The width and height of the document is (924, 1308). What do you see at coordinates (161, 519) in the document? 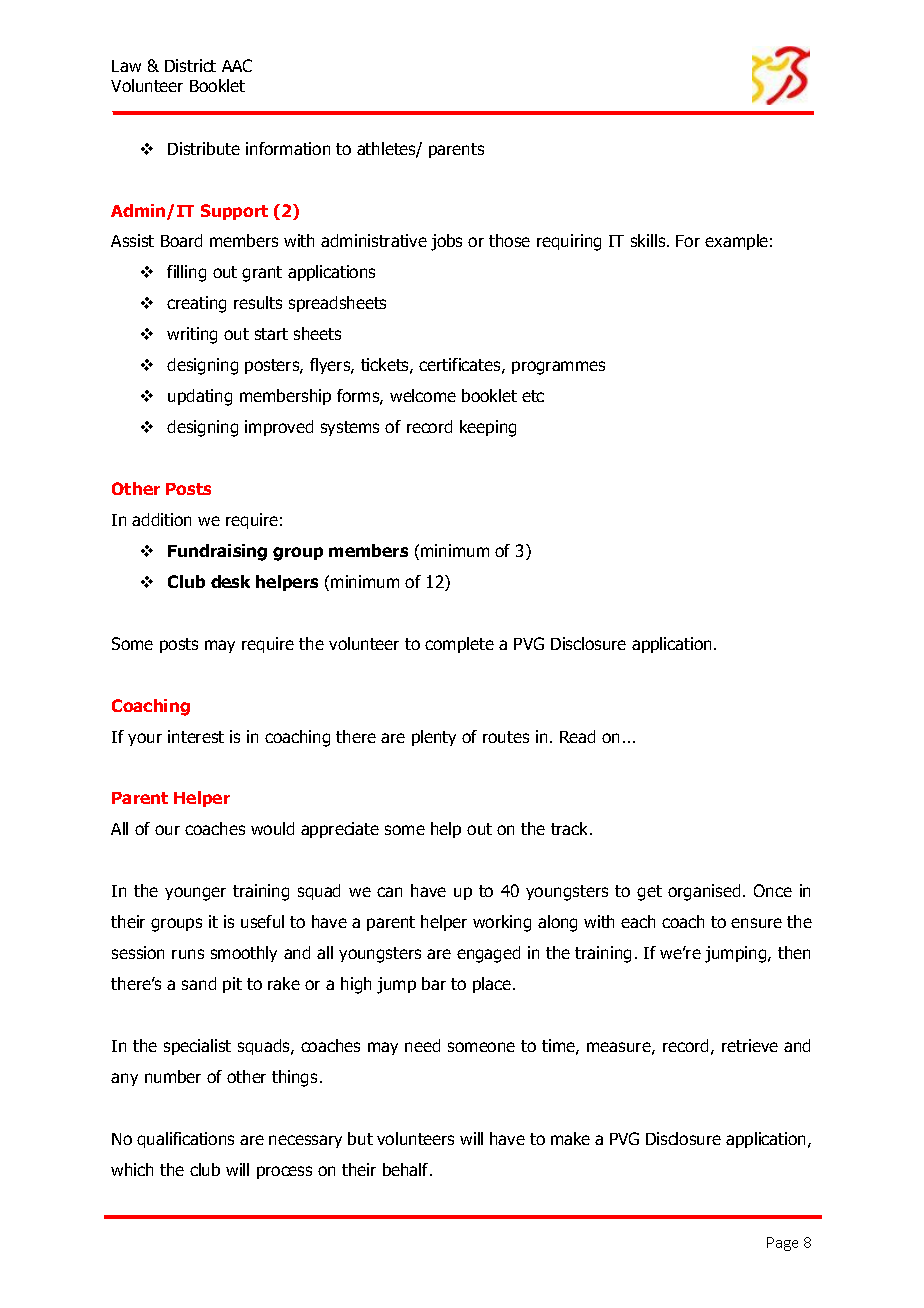
I see `addition` at bounding box center [161, 519].
